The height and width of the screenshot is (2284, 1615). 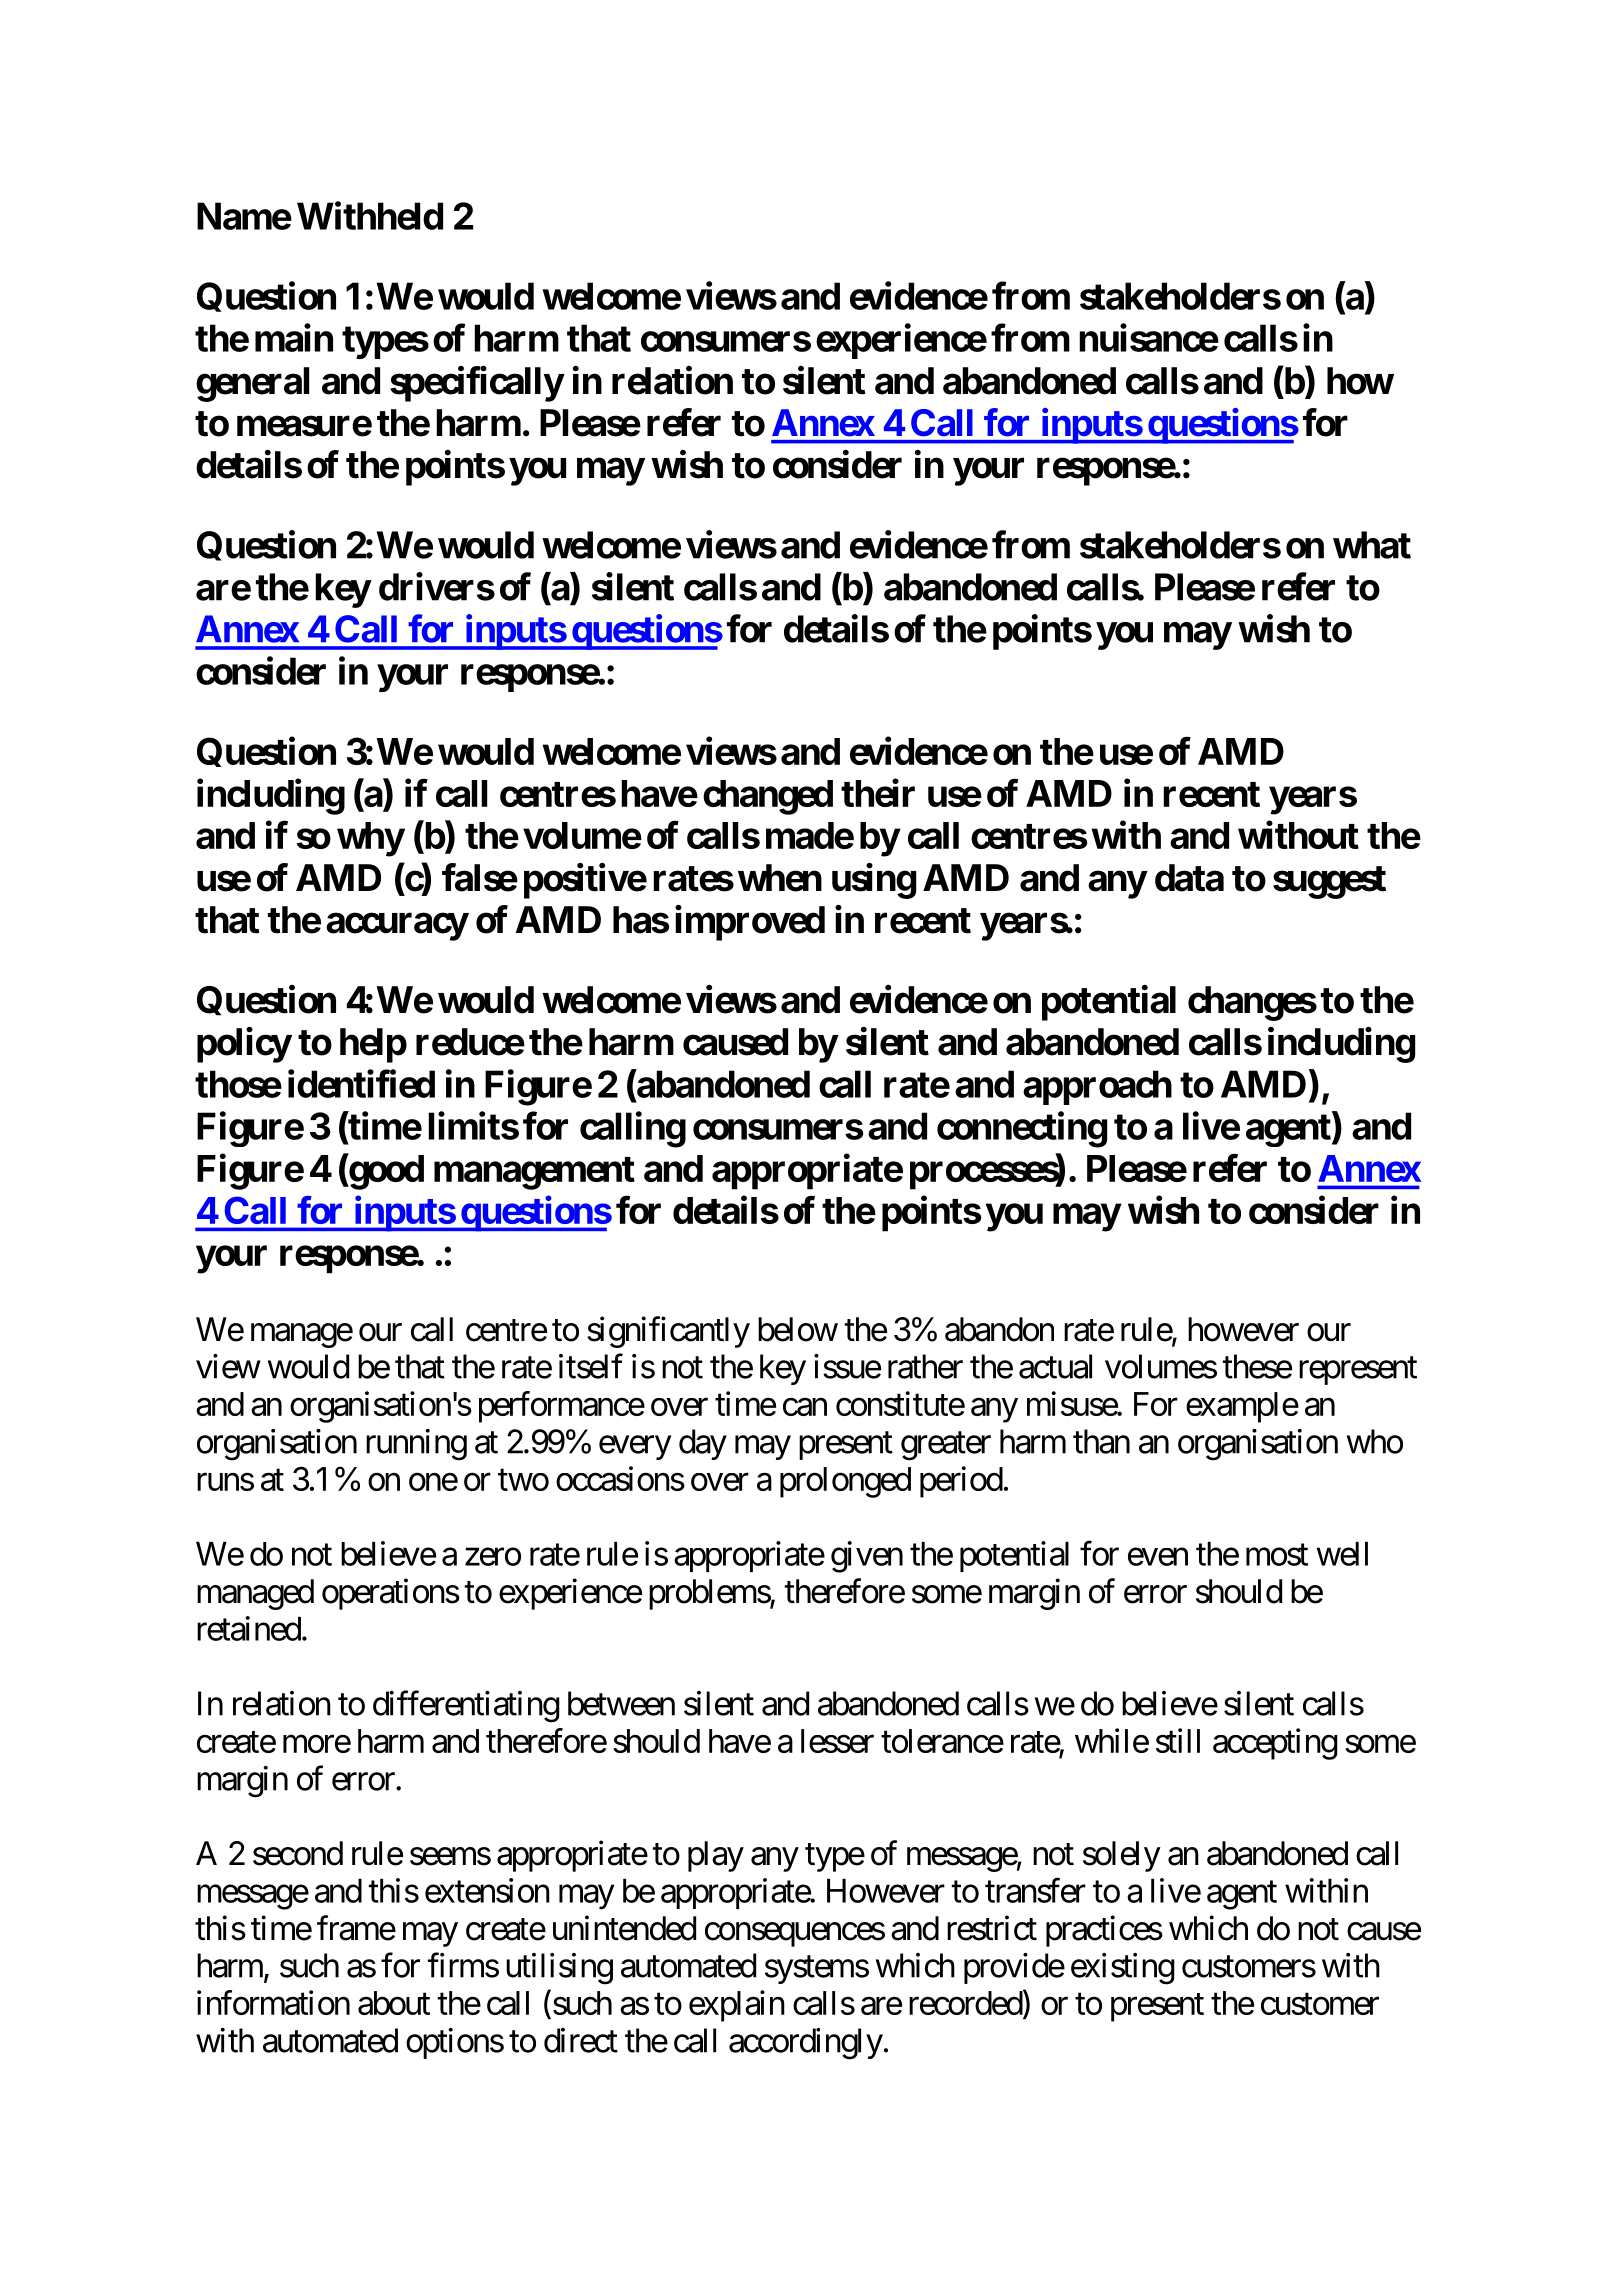 I want to click on solely, so click(x=1122, y=1856).
